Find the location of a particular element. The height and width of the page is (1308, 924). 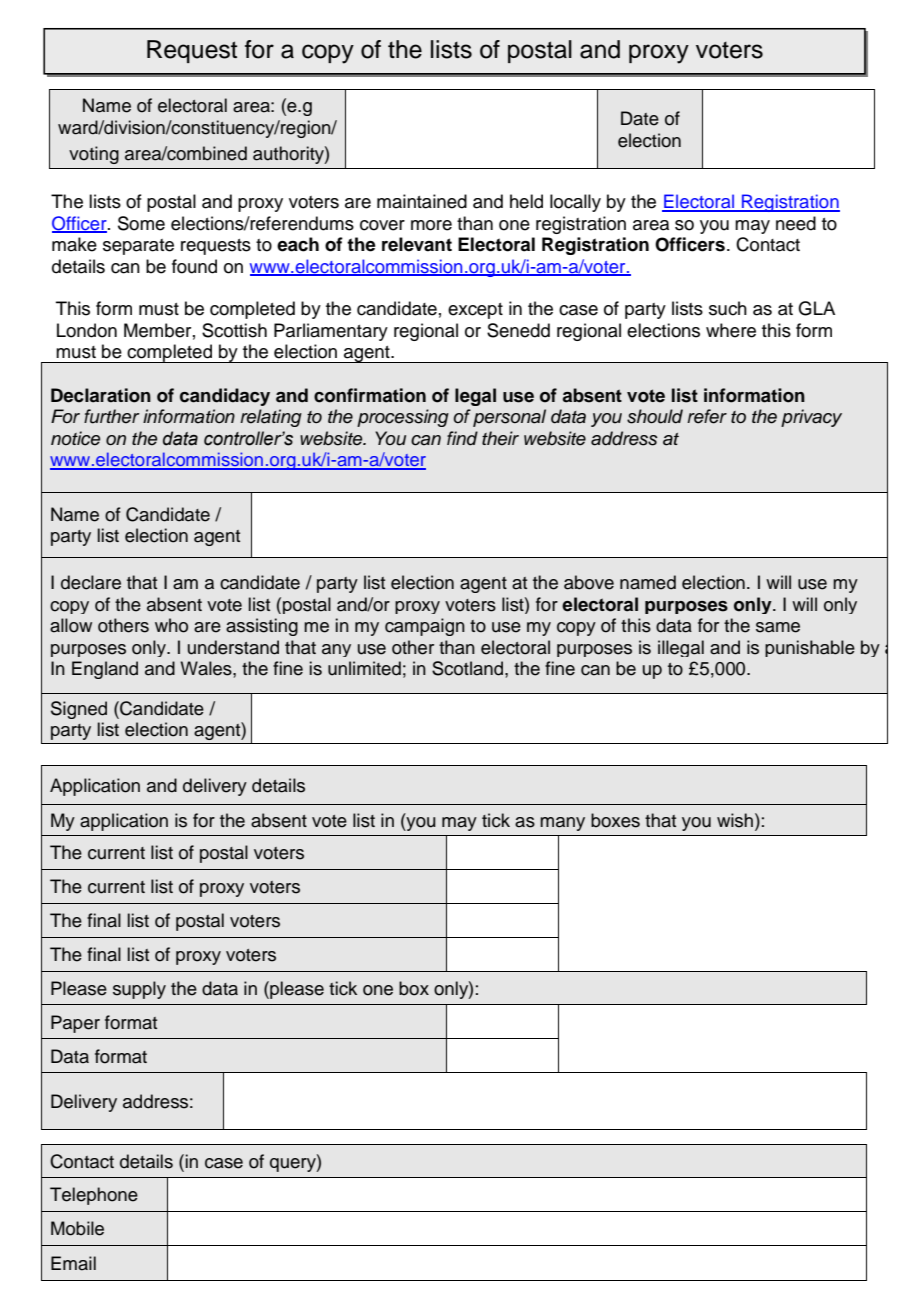

many is located at coordinates (562, 824).
